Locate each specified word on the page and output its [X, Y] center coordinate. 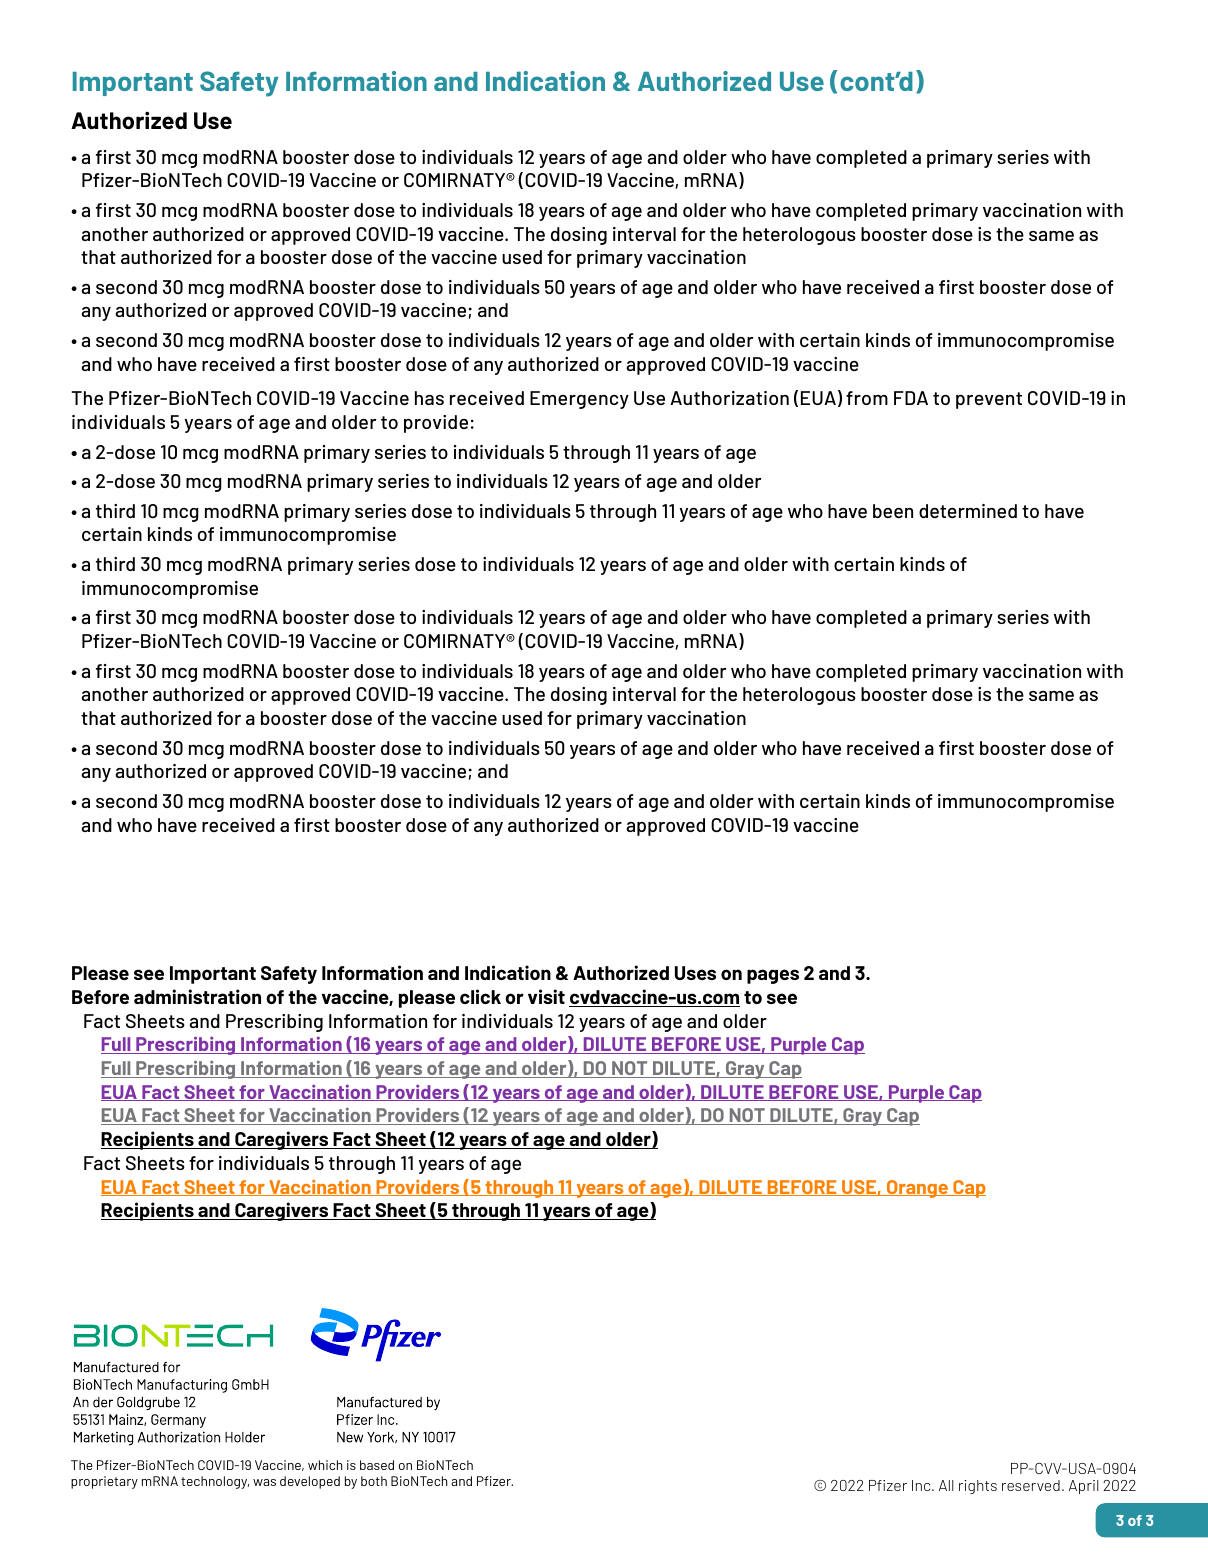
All [946, 1485]
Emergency [579, 400]
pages [773, 976]
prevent [989, 400]
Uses [695, 973]
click [480, 996]
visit [546, 996]
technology [215, 1482]
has [429, 398]
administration [197, 996]
